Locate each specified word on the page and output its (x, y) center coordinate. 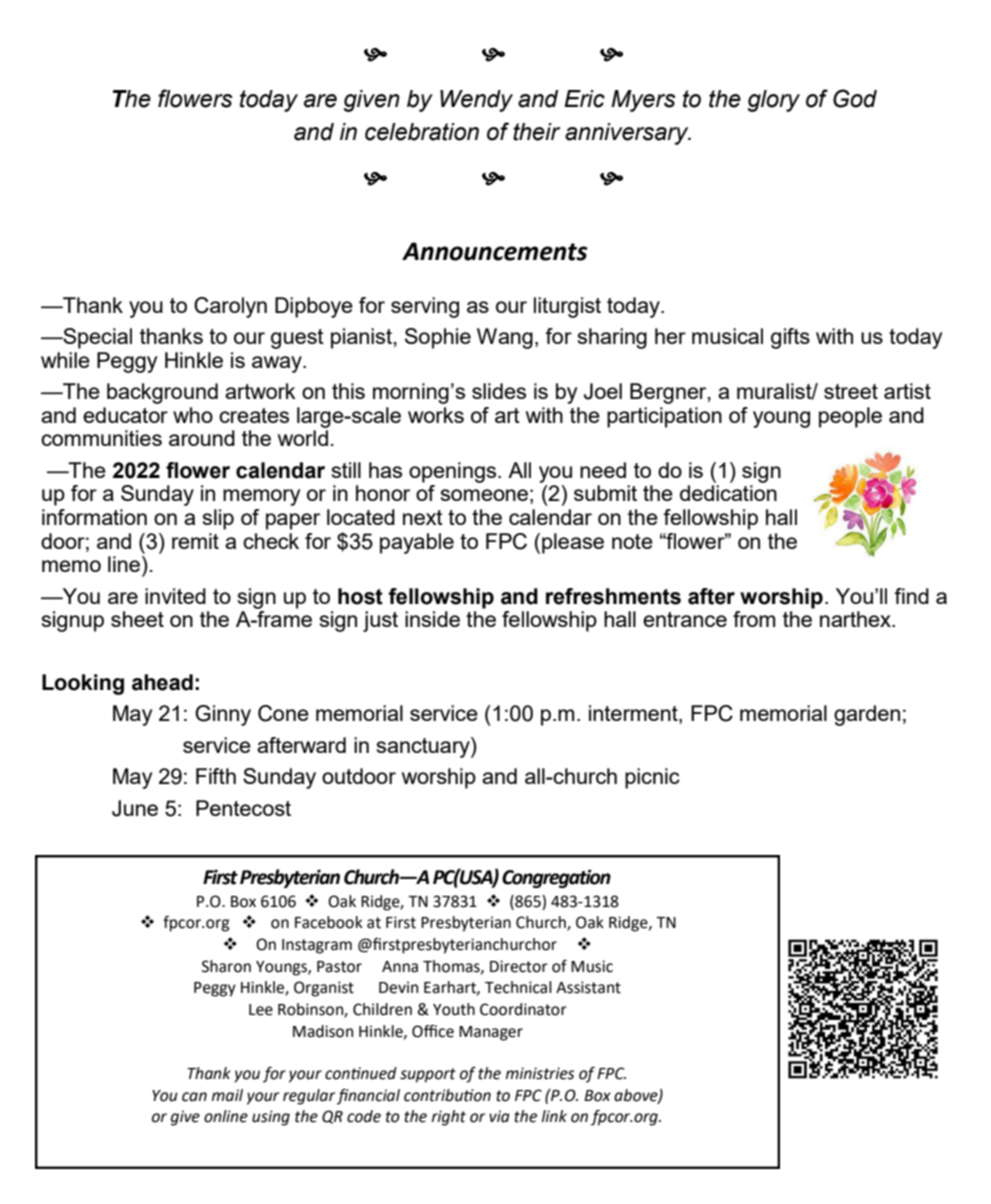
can (194, 1097)
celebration (422, 132)
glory (774, 101)
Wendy (476, 101)
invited (175, 596)
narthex (856, 619)
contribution (447, 1095)
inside (432, 619)
